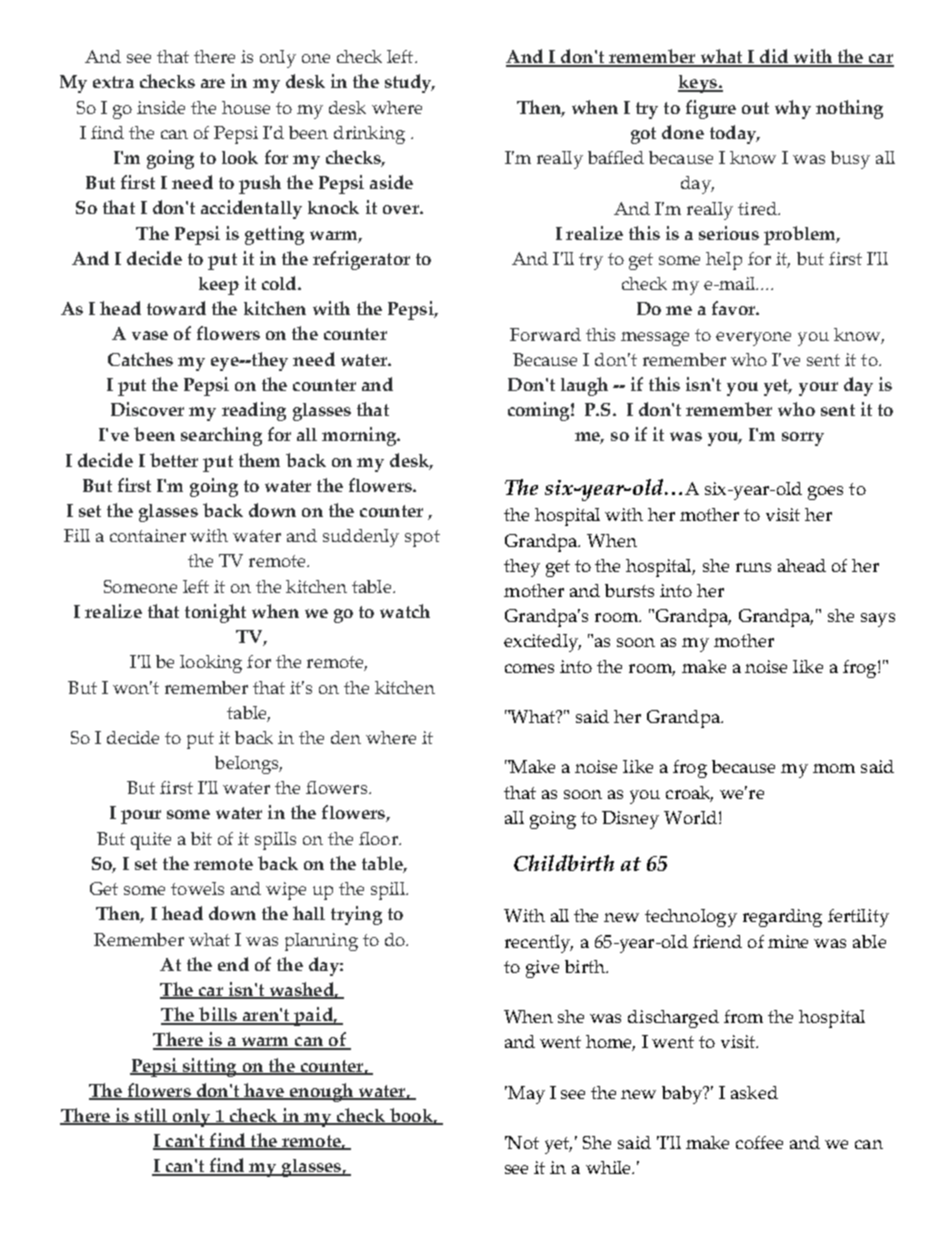  What do you see at coordinates (525, 1095) in the page?
I see `May` at bounding box center [525, 1095].
